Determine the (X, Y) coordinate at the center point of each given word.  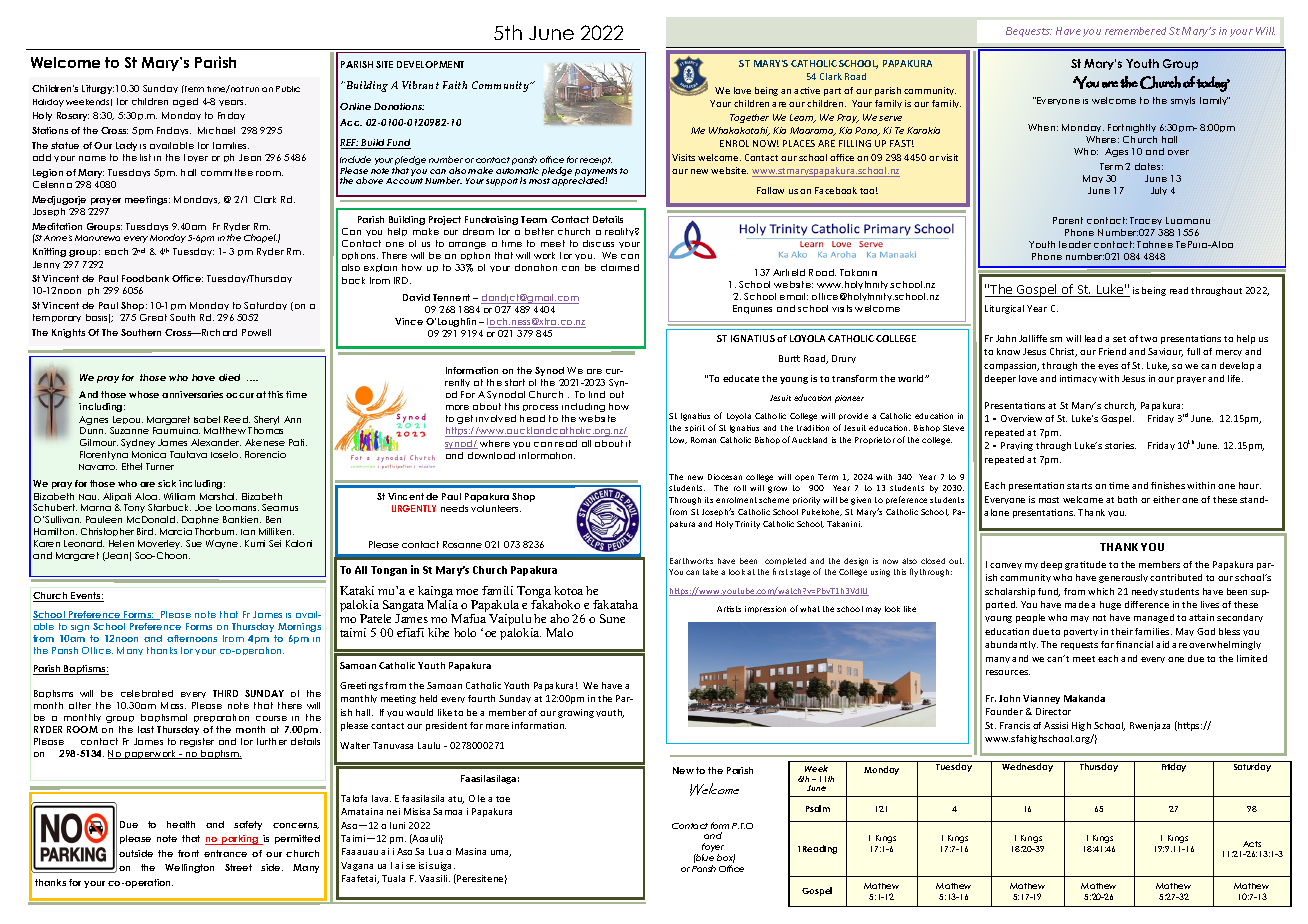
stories (1120, 445)
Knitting (49, 252)
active (807, 90)
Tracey (1146, 221)
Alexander (216, 442)
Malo (559, 632)
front (188, 853)
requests (1079, 646)
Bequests (1029, 32)
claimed (620, 267)
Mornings (299, 627)
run (252, 89)
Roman (703, 440)
